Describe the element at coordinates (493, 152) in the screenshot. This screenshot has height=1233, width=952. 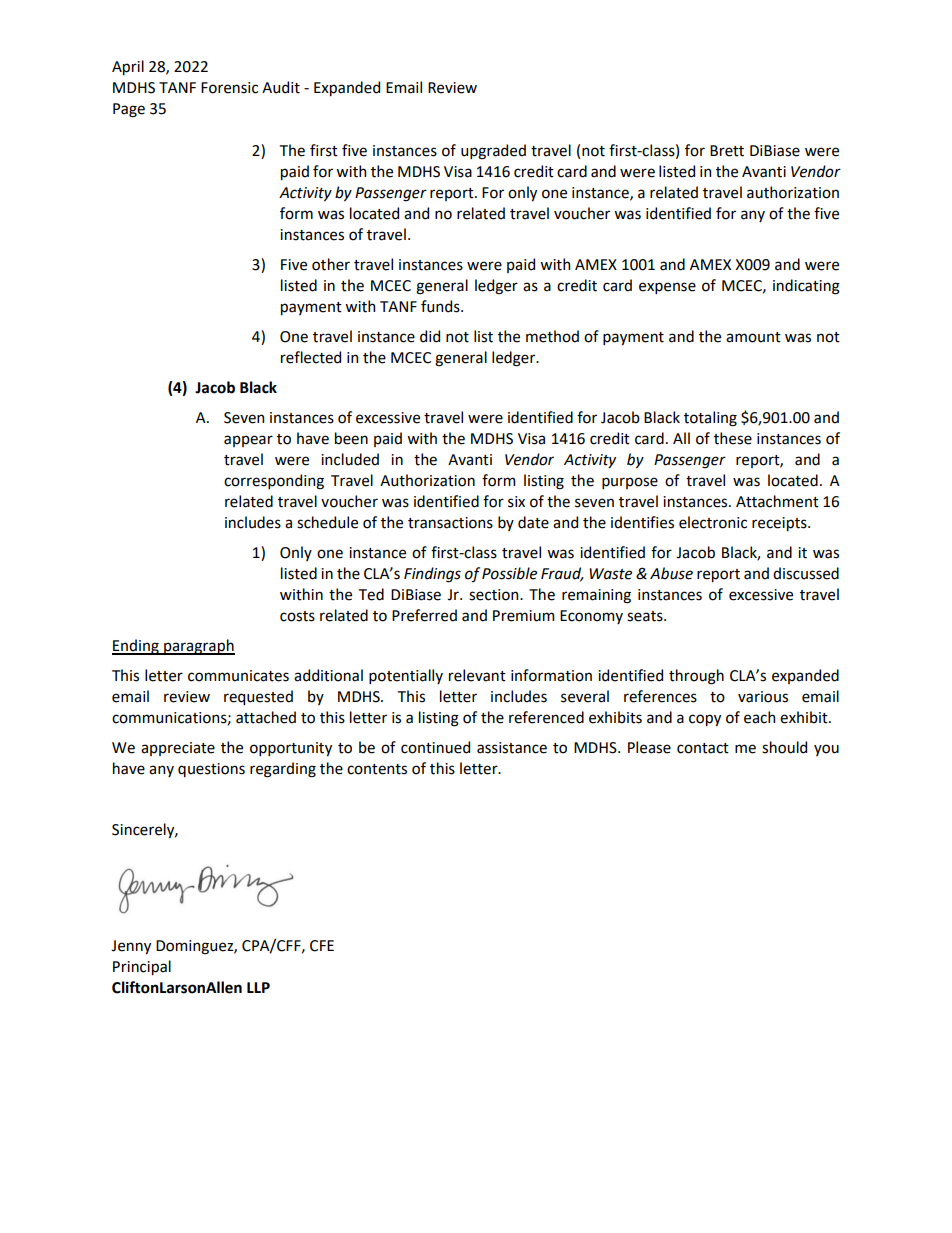
I see `upgraded` at that location.
